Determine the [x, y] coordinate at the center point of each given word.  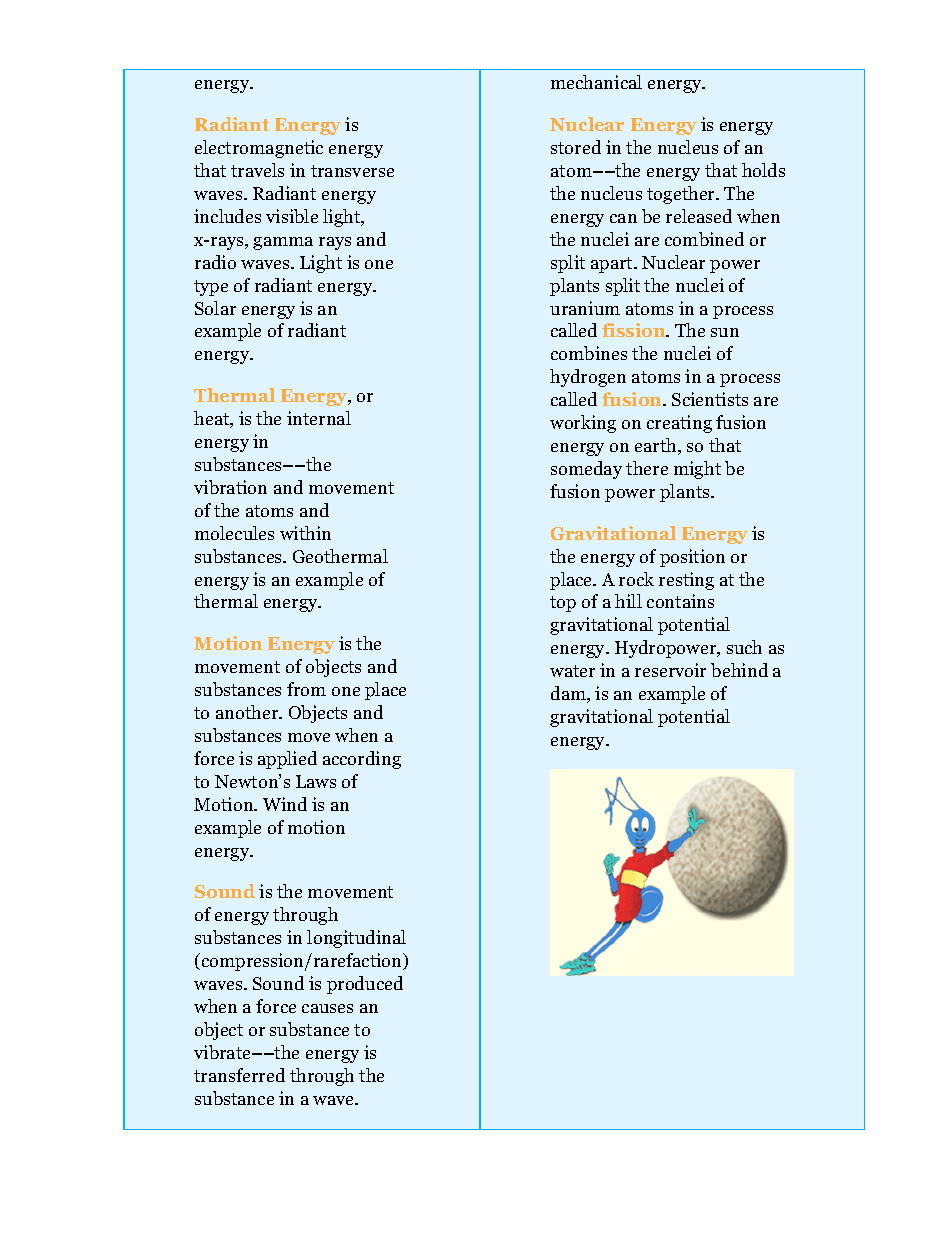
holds [763, 170]
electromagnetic [259, 149]
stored [576, 147]
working [583, 424]
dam [570, 694]
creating [679, 424]
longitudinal [356, 939]
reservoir [670, 670]
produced [365, 985]
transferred [239, 1075]
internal [319, 418]
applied [287, 760]
